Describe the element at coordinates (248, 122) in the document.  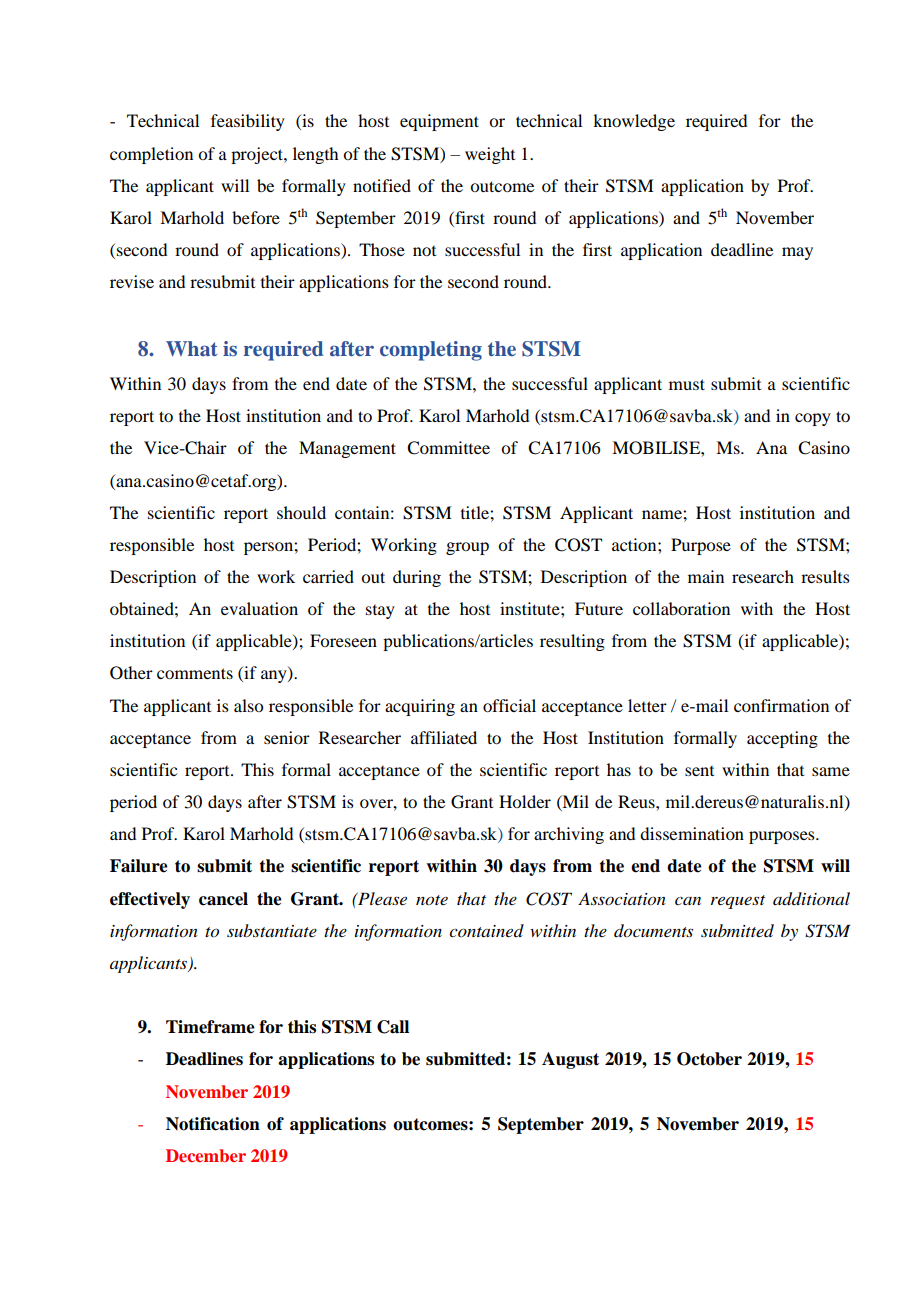
I see `feasibility` at that location.
